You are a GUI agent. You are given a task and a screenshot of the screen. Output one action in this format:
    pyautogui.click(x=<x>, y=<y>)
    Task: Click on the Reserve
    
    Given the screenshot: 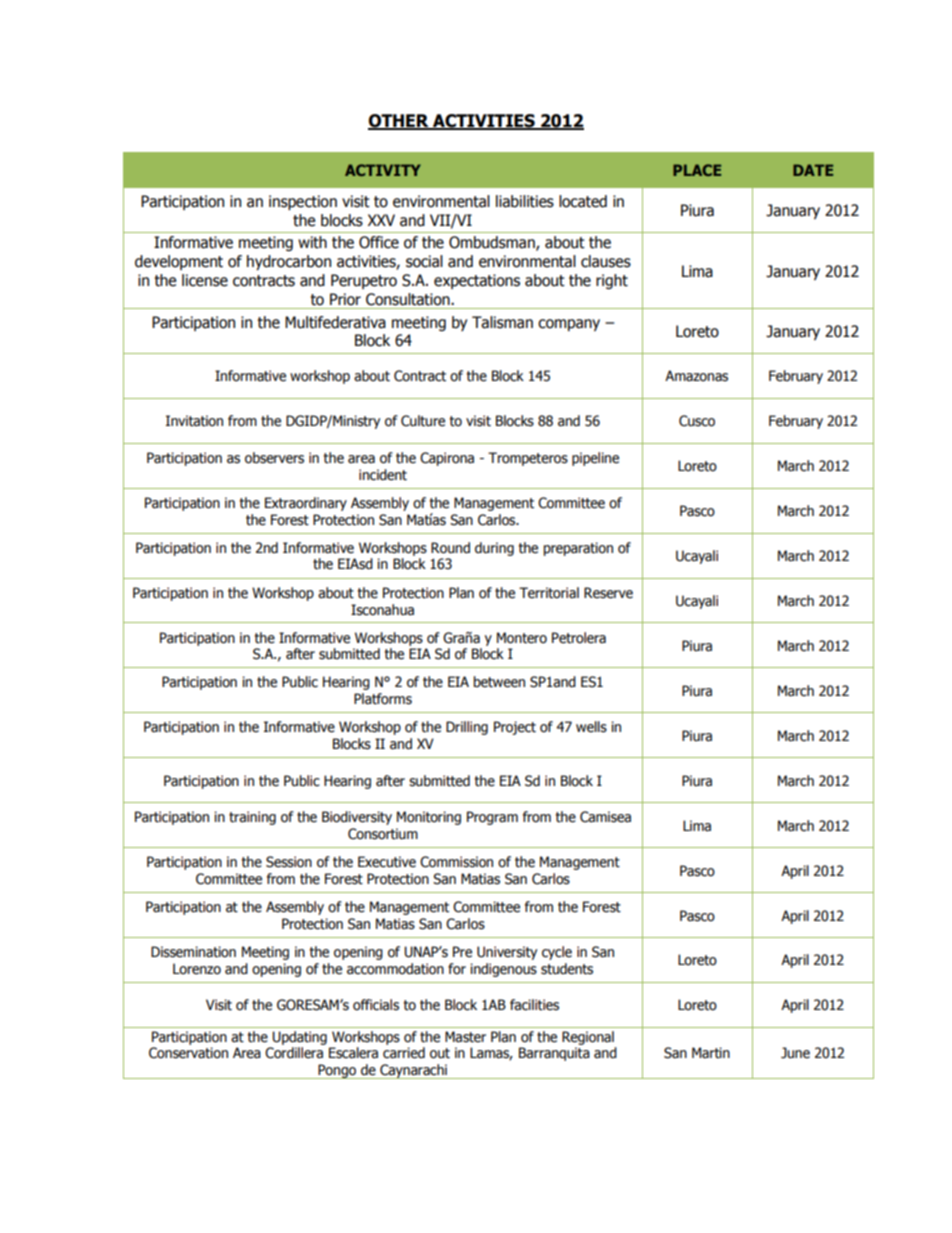 What is the action you would take?
    pyautogui.click(x=608, y=593)
